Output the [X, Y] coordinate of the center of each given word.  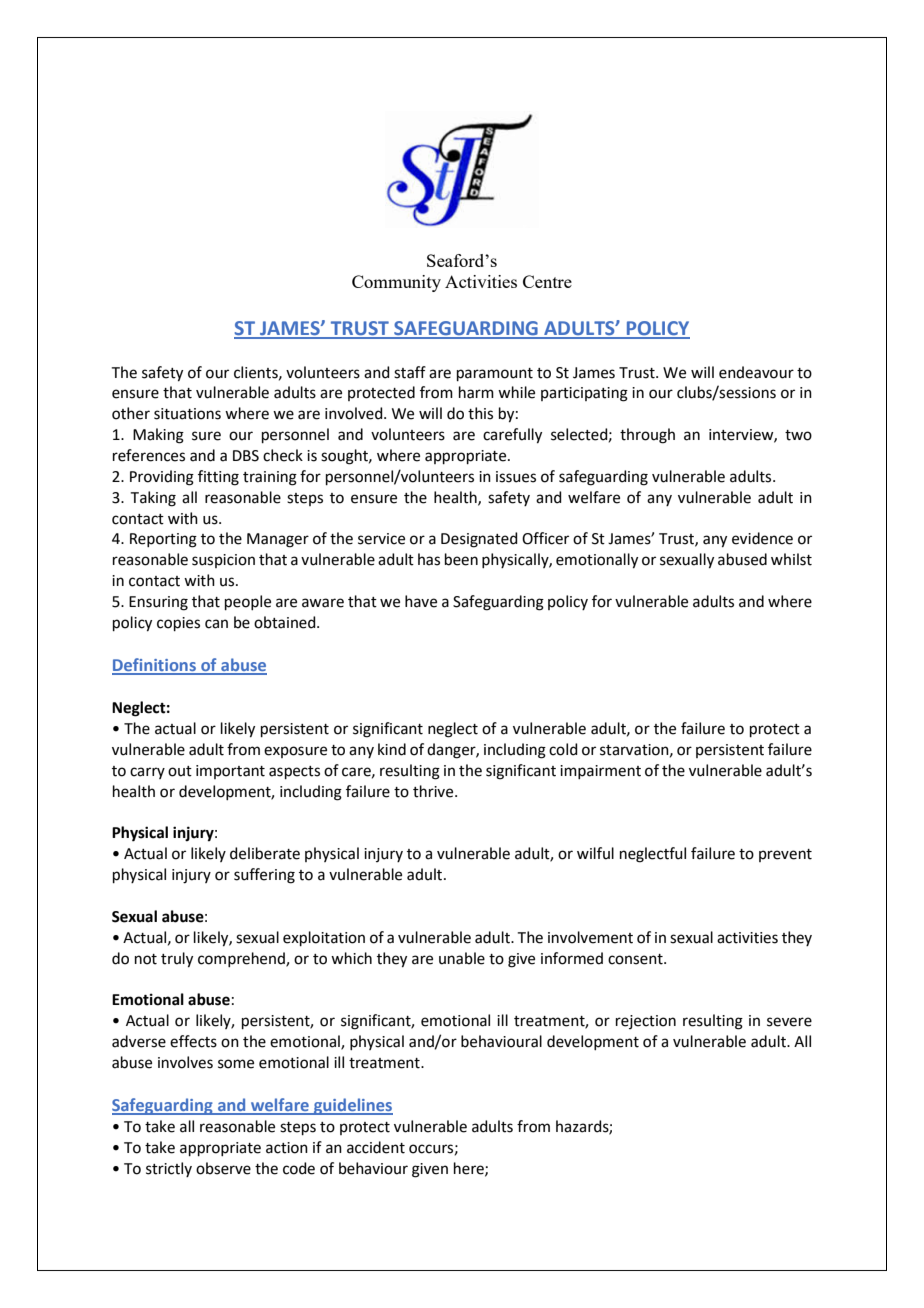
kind [392, 749]
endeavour [756, 372]
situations [187, 414]
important [230, 772]
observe [223, 1168]
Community [396, 283]
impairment [600, 772]
